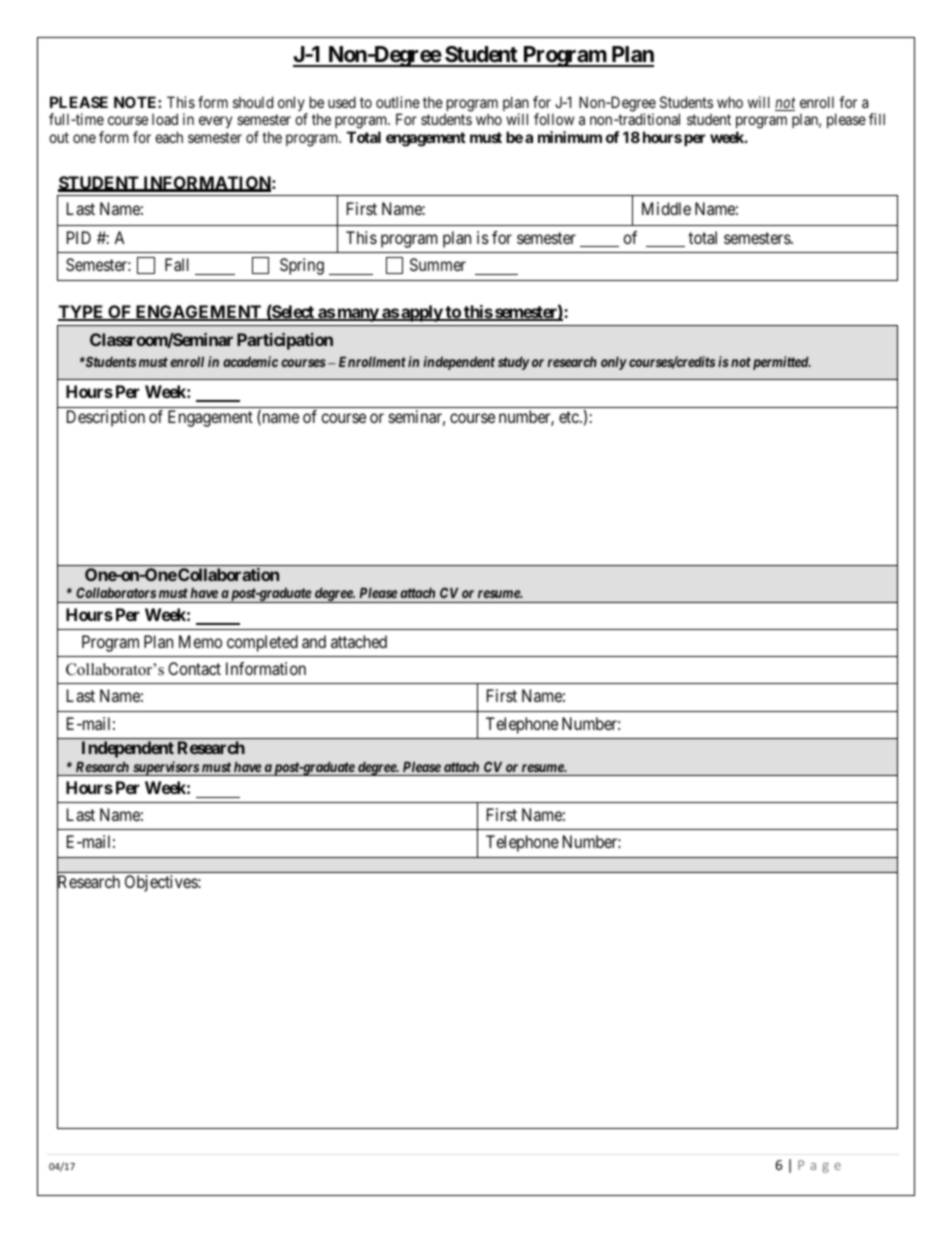 This screenshot has height=1233, width=952. I want to click on follow, so click(554, 119).
